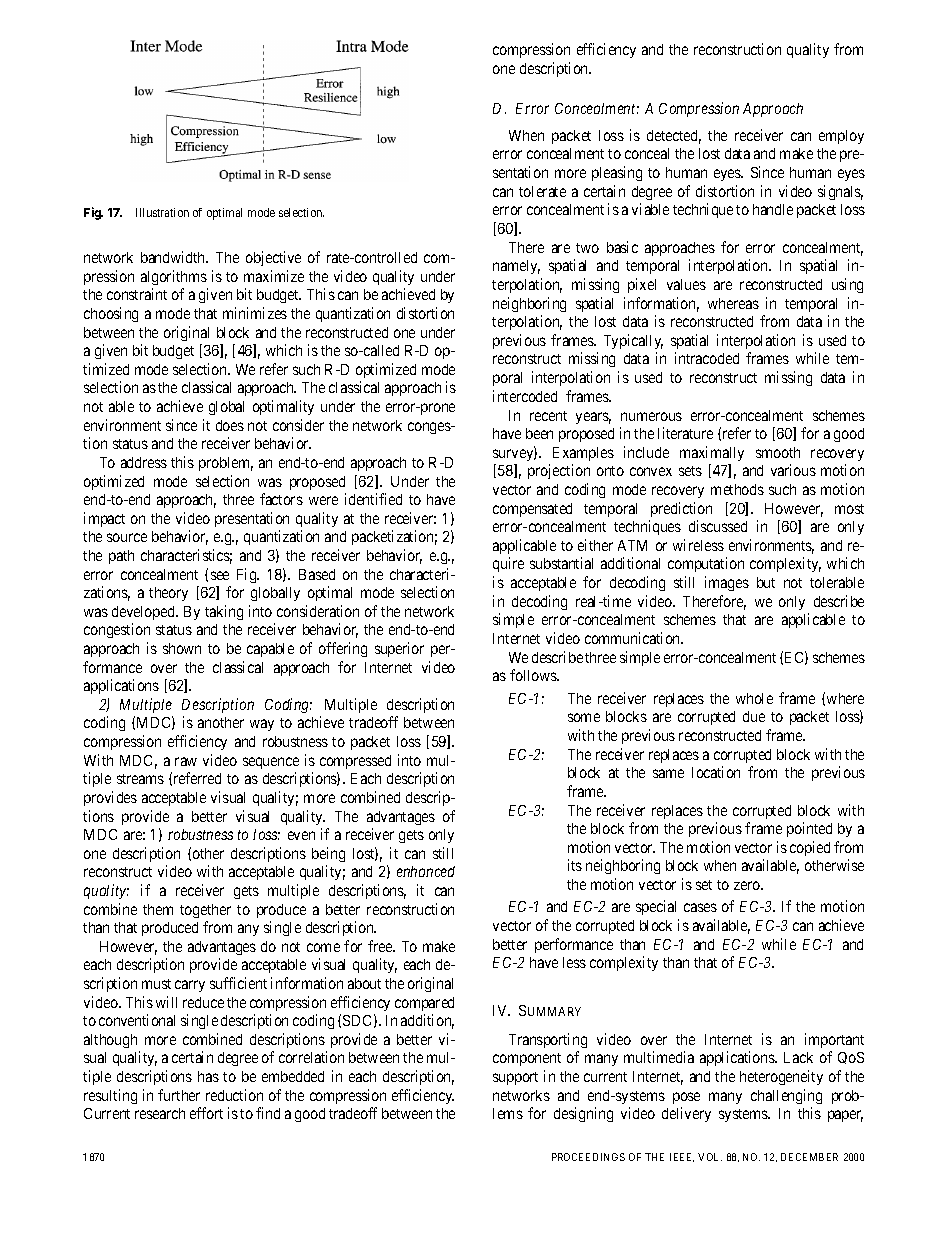 The width and height of the document is (952, 1233). I want to click on research, so click(160, 1113).
